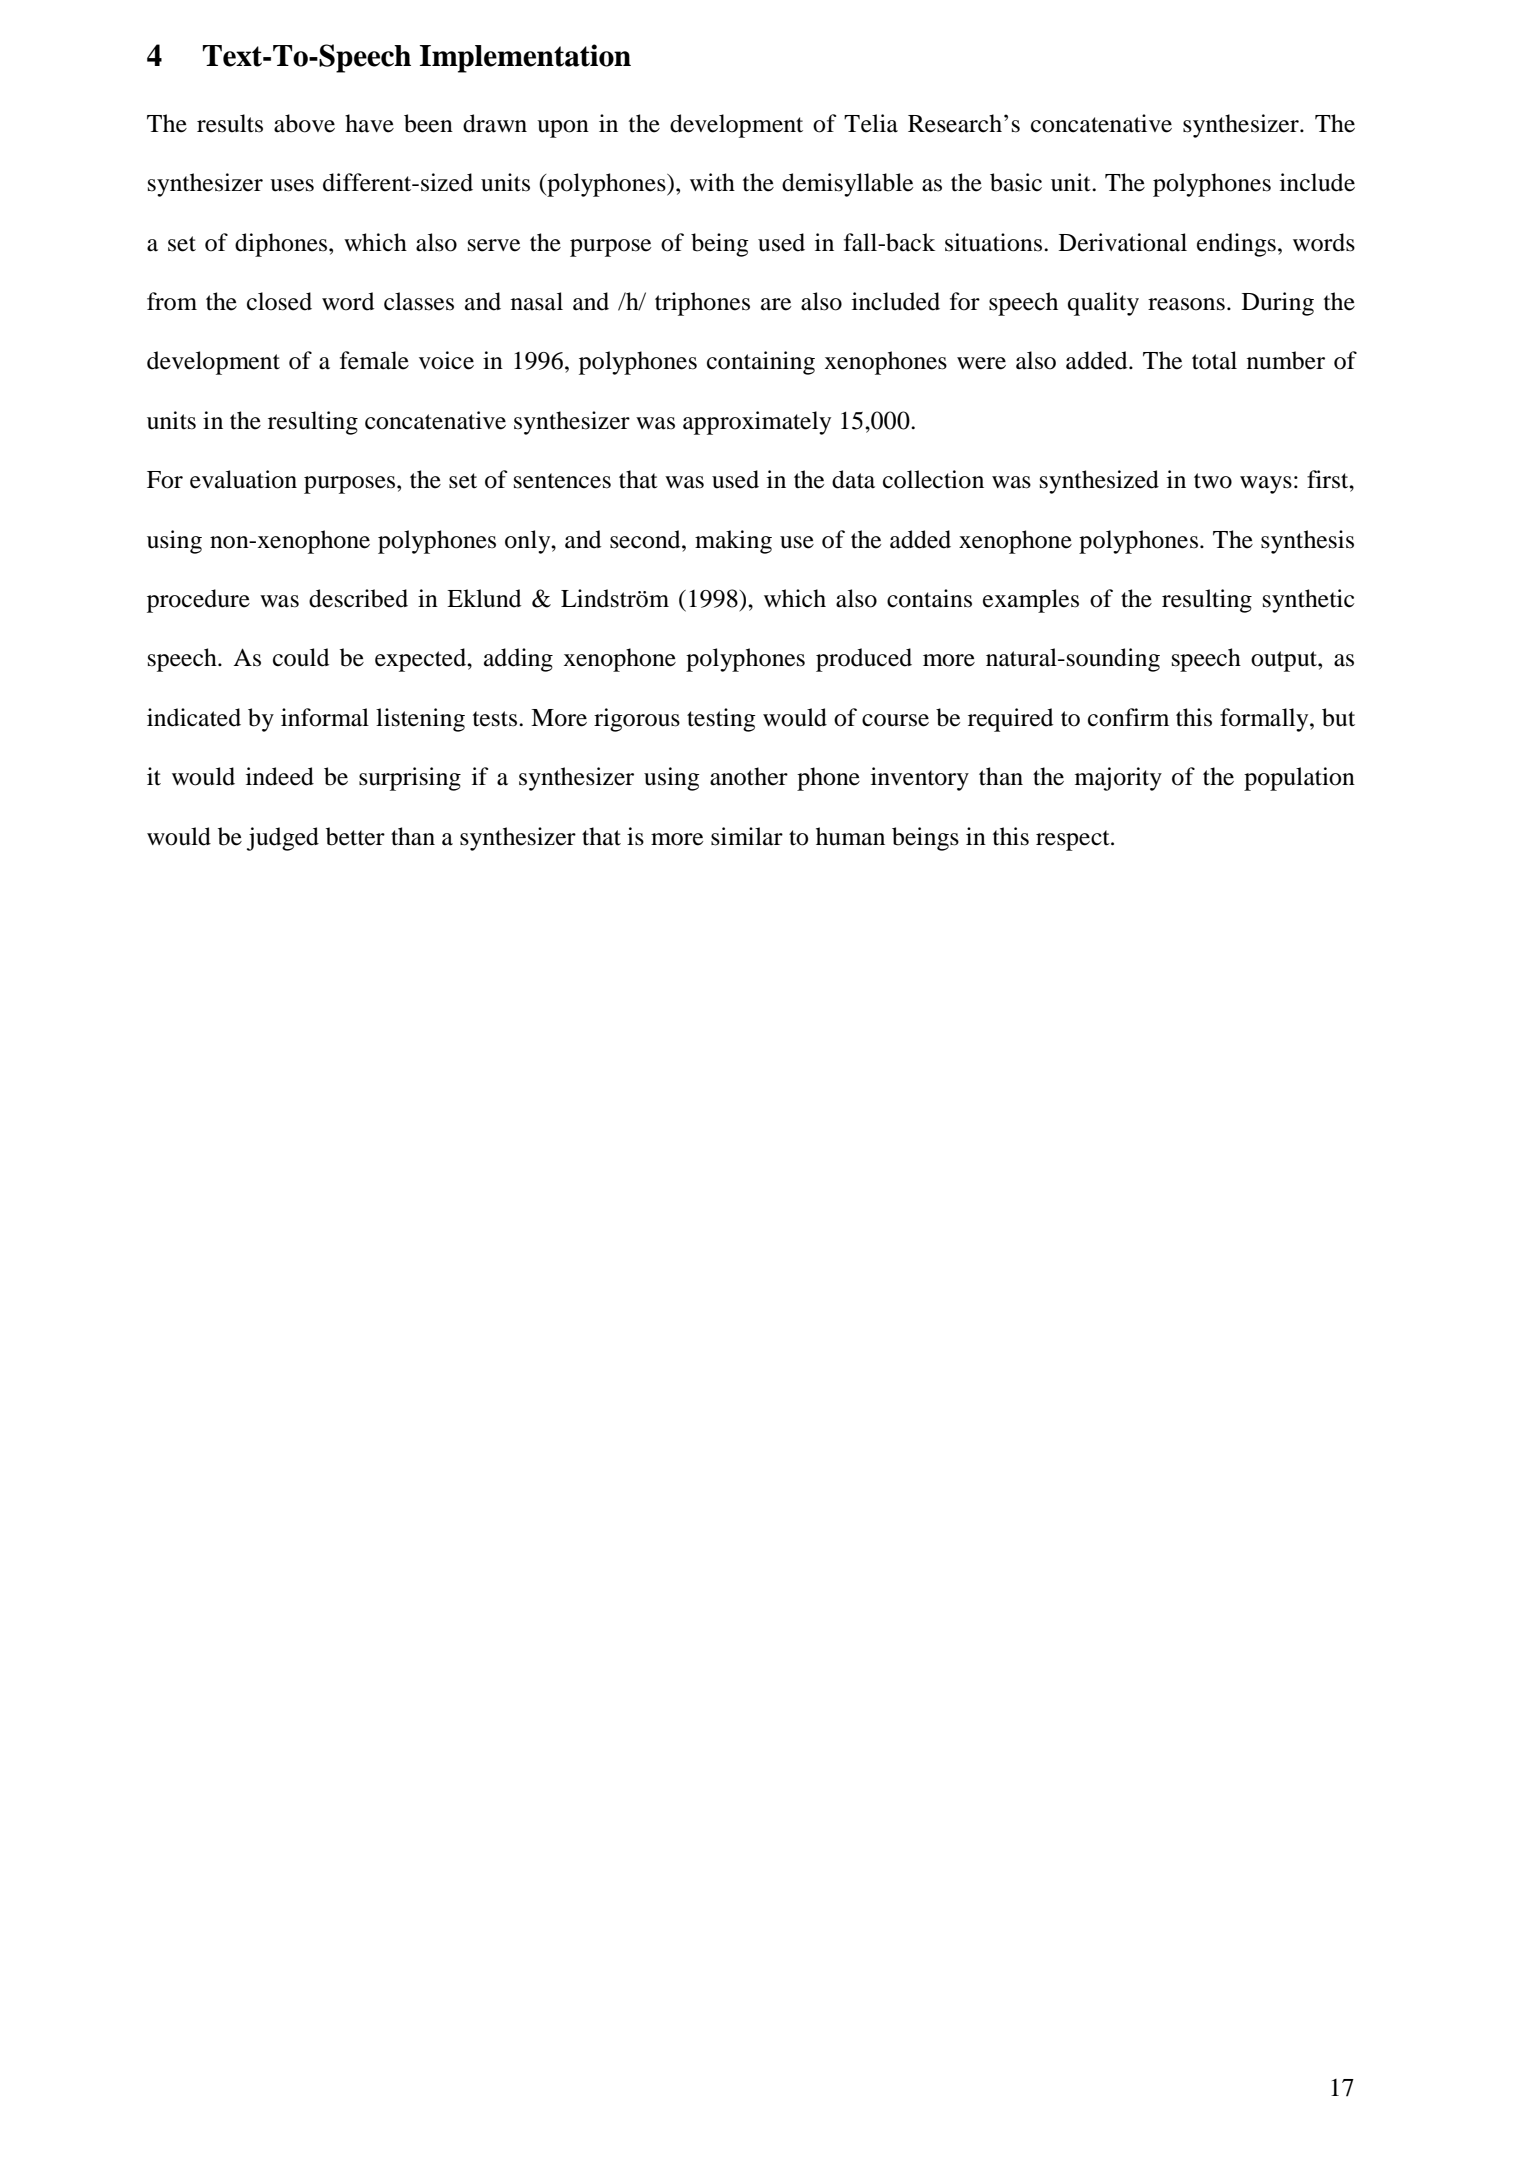 The width and height of the screenshot is (1537, 2175). Describe the element at coordinates (283, 839) in the screenshot. I see `judged` at that location.
